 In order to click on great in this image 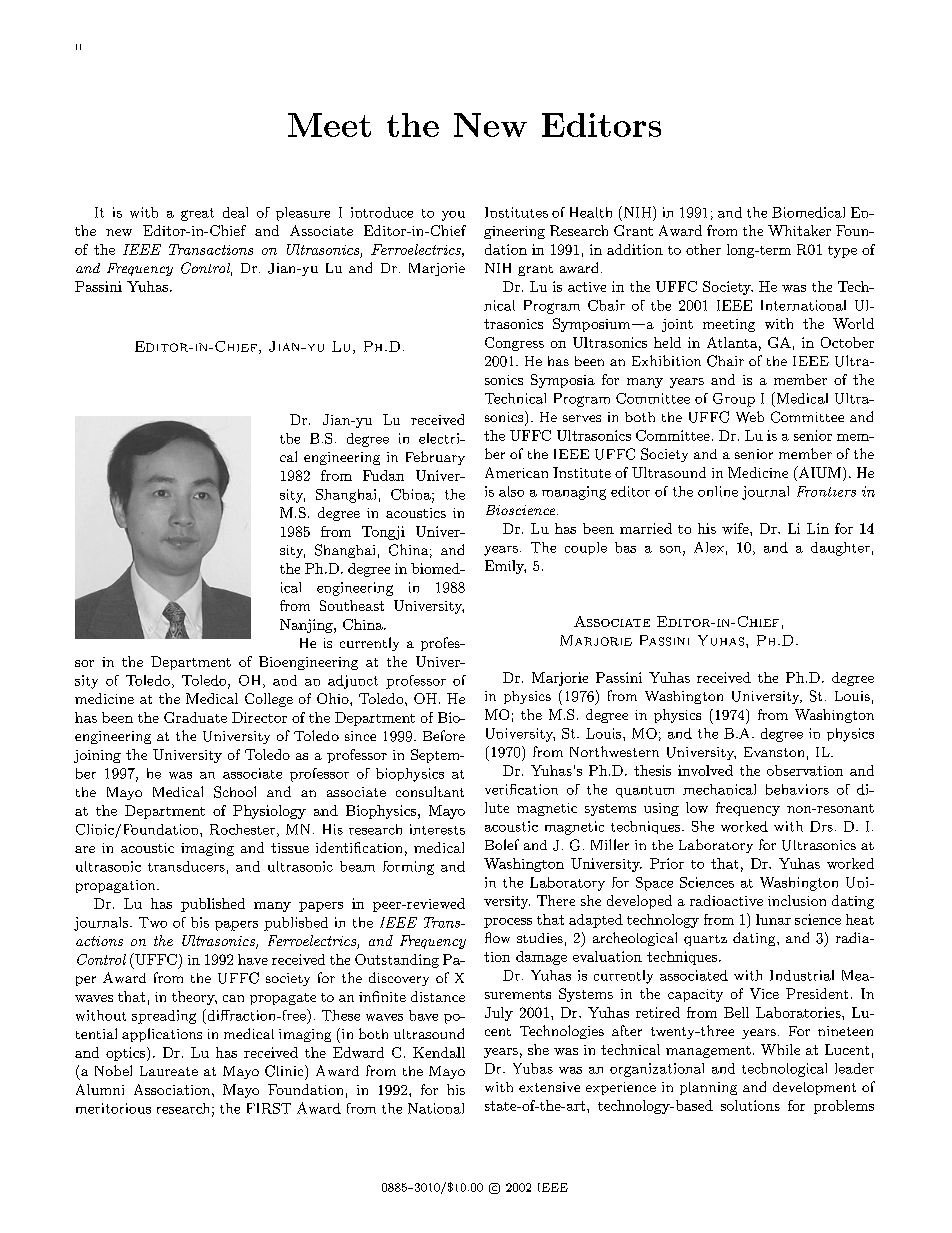, I will do `click(197, 214)`.
